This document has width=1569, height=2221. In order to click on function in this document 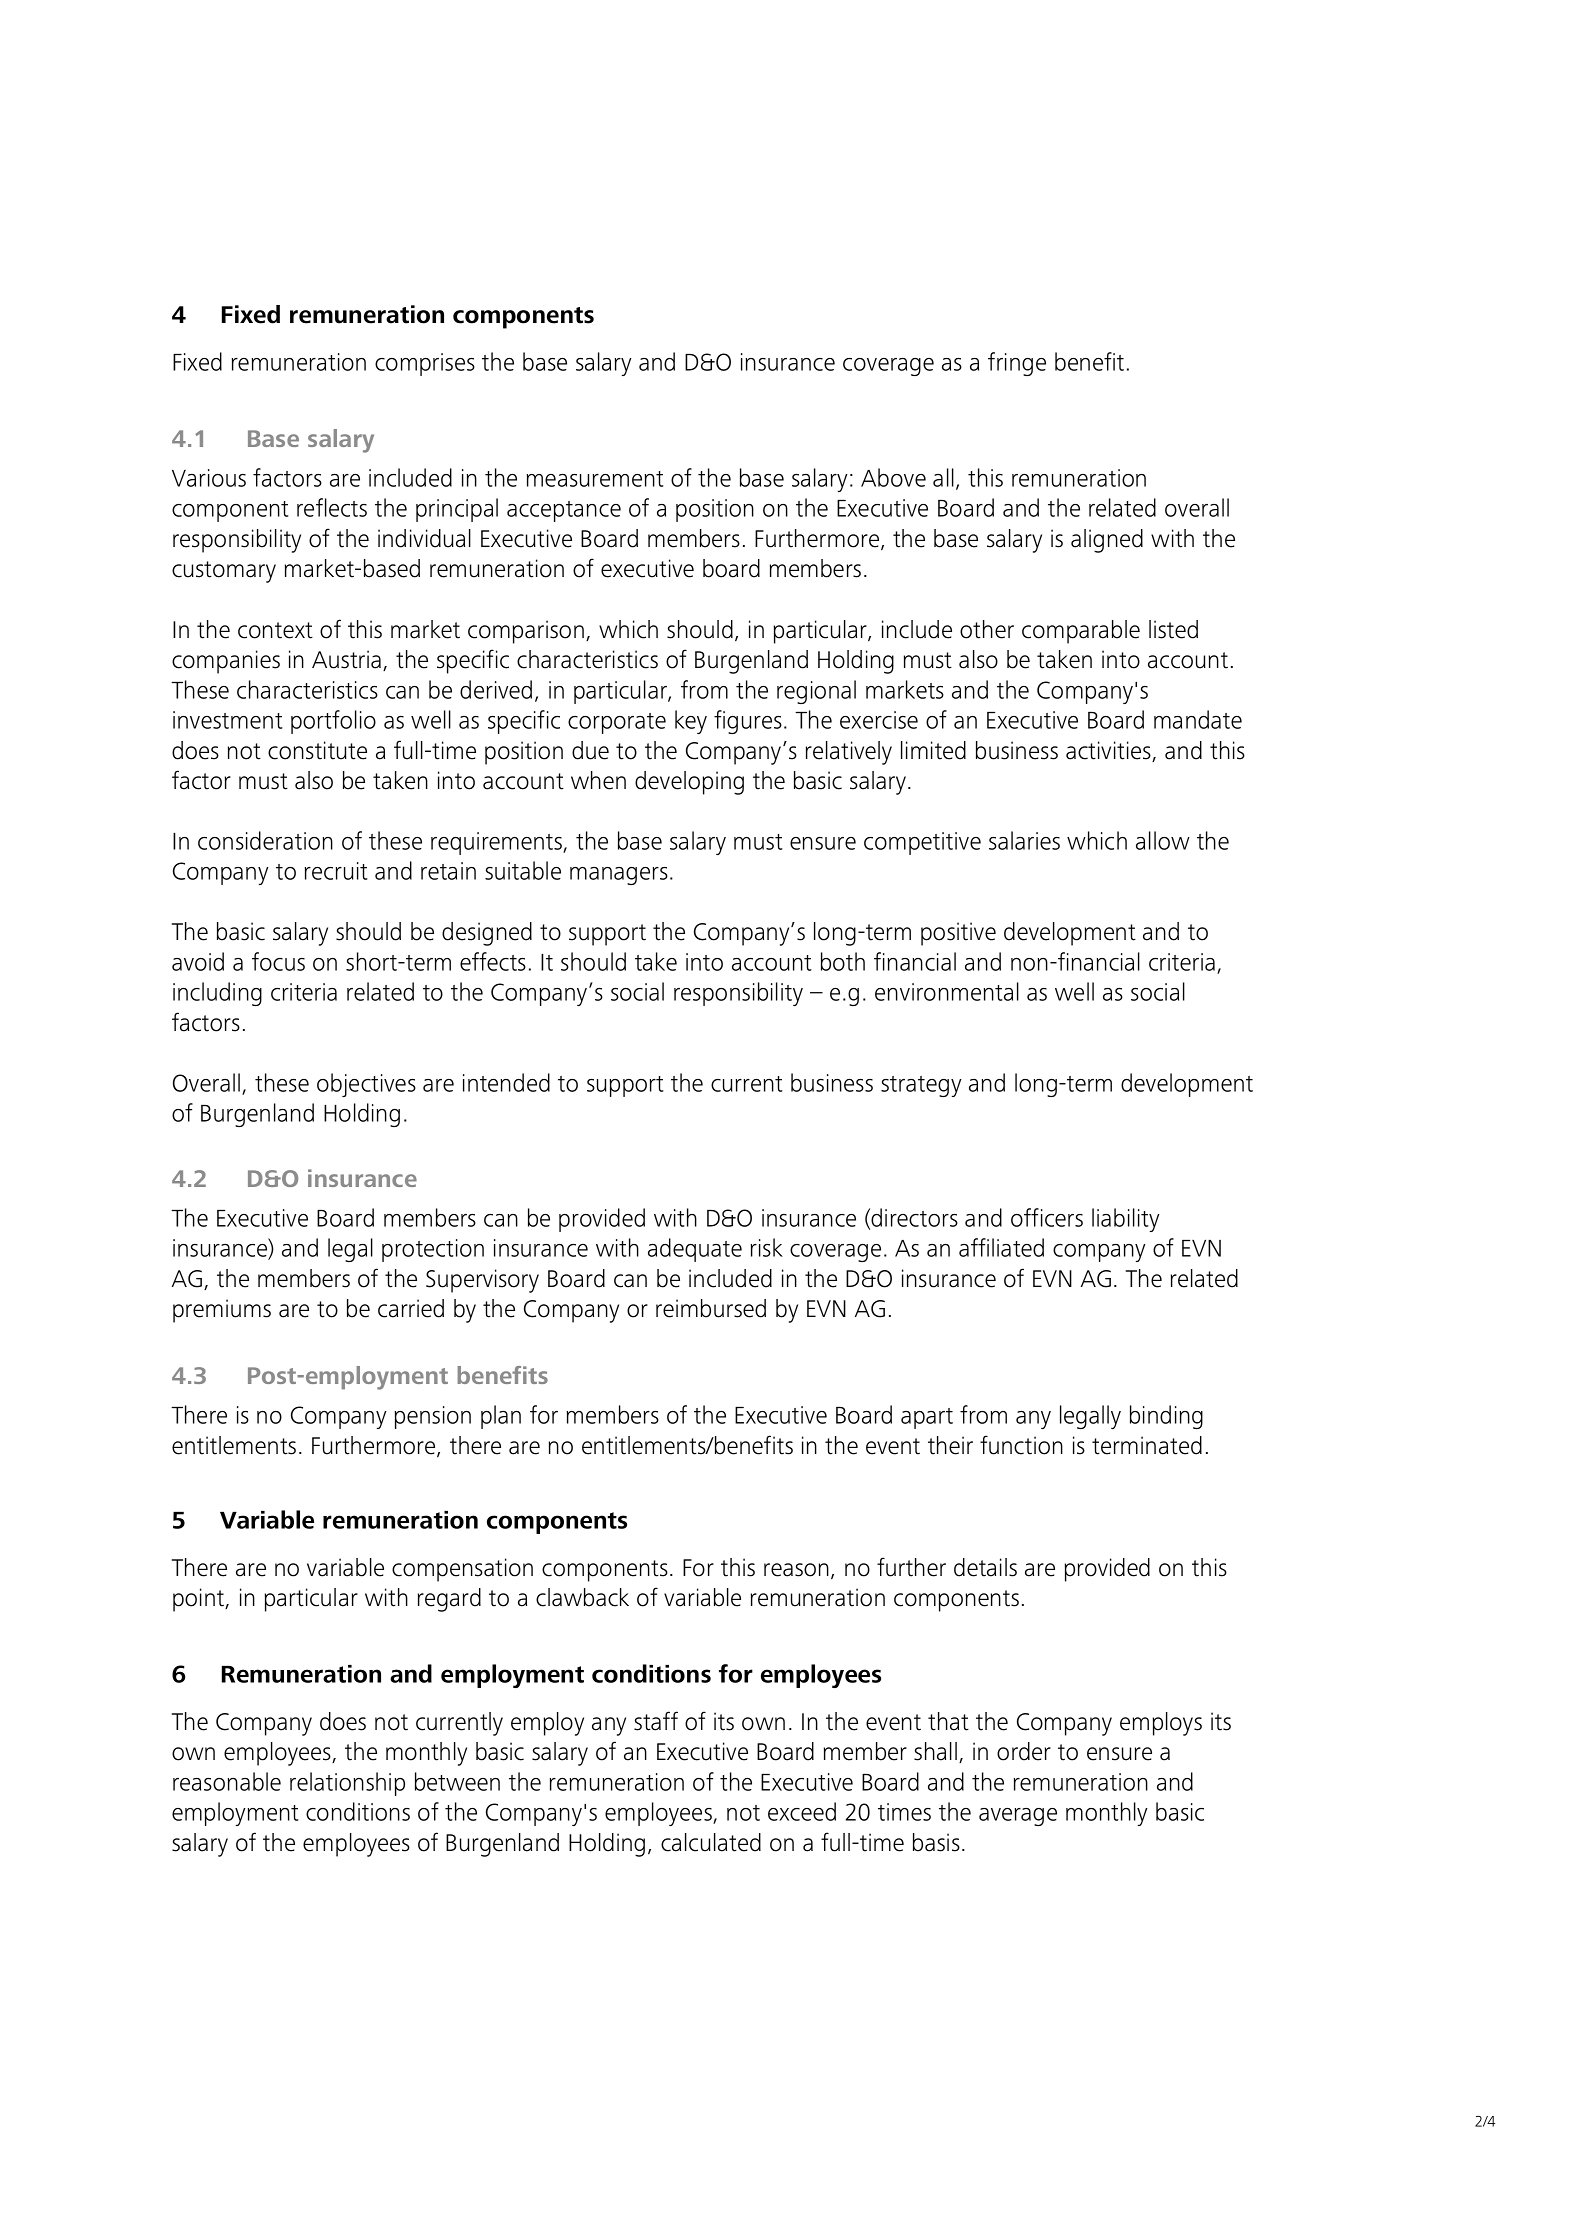, I will do `click(1021, 1445)`.
